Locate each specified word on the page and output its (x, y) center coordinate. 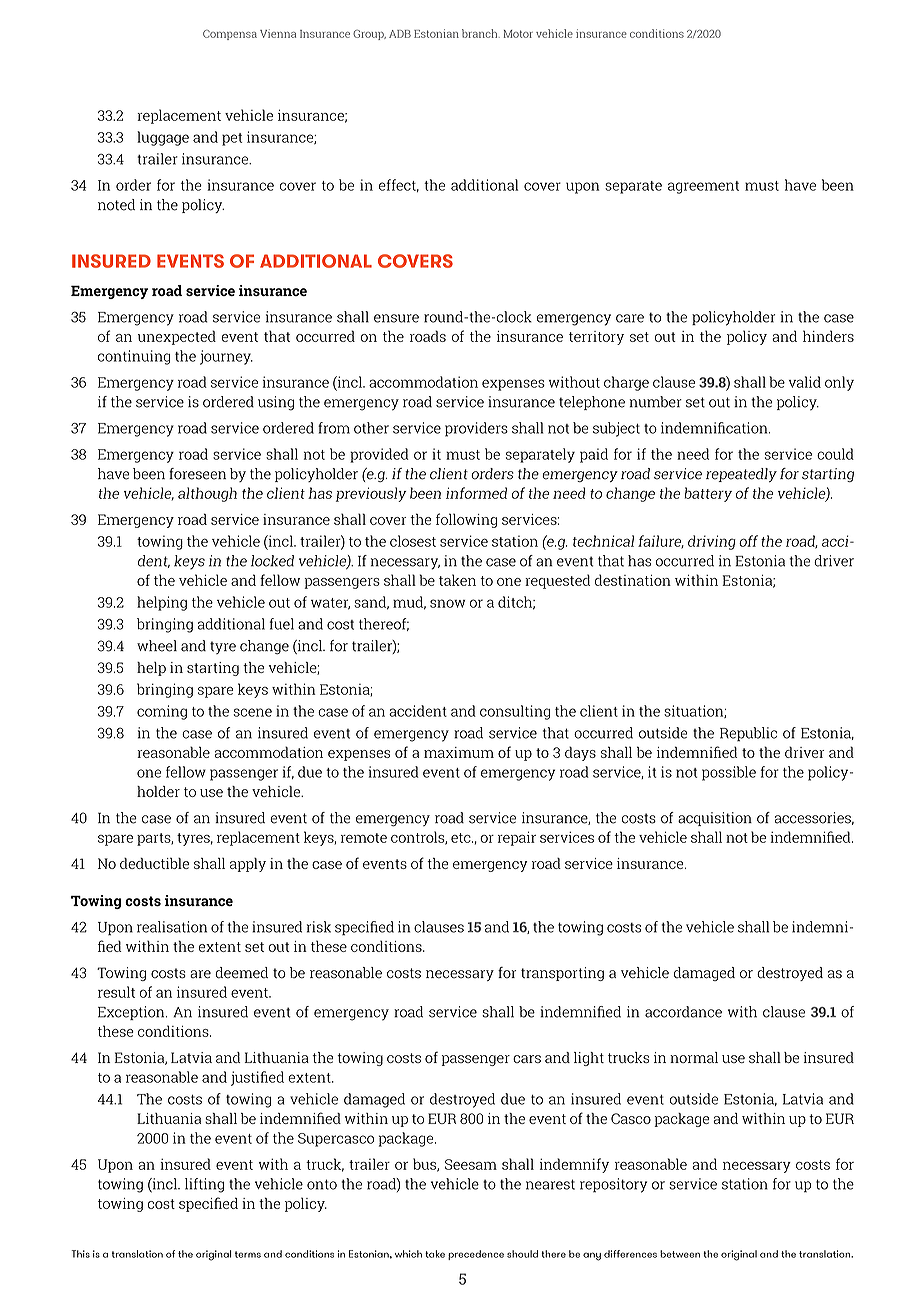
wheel (157, 646)
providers (476, 429)
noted (116, 205)
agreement (703, 187)
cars (527, 1059)
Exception (132, 1013)
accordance (683, 1012)
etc (462, 838)
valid (804, 382)
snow (448, 603)
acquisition (715, 819)
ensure (396, 318)
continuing (134, 357)
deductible (154, 863)
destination (633, 580)
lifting (204, 1185)
